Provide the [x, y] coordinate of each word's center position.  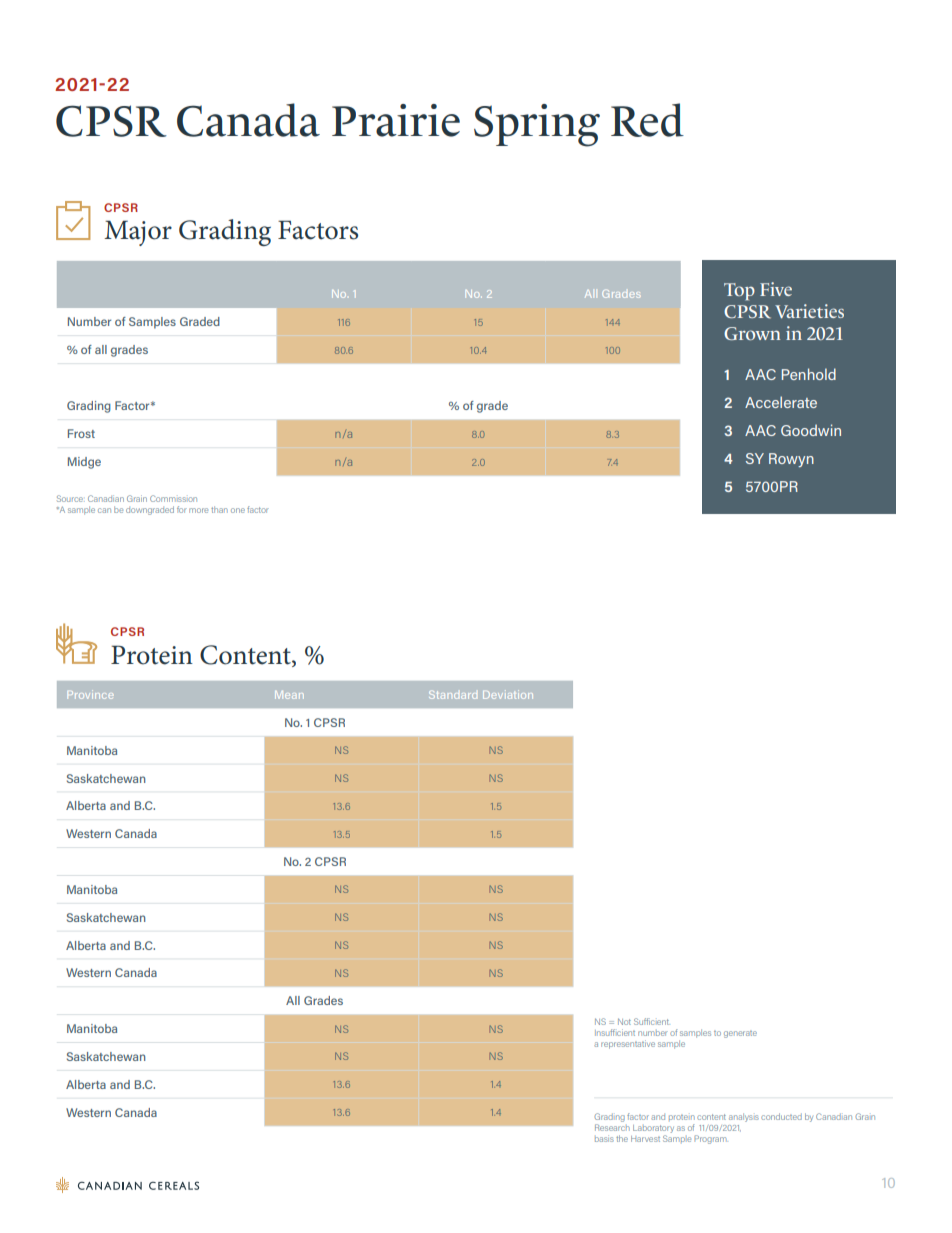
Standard [453, 695]
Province [90, 694]
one [238, 510]
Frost [81, 433]
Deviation [508, 694]
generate [740, 1034]
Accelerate [781, 402]
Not [624, 1021]
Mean [289, 695]
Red [647, 120]
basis [604, 1138]
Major [138, 233]
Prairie [396, 120]
